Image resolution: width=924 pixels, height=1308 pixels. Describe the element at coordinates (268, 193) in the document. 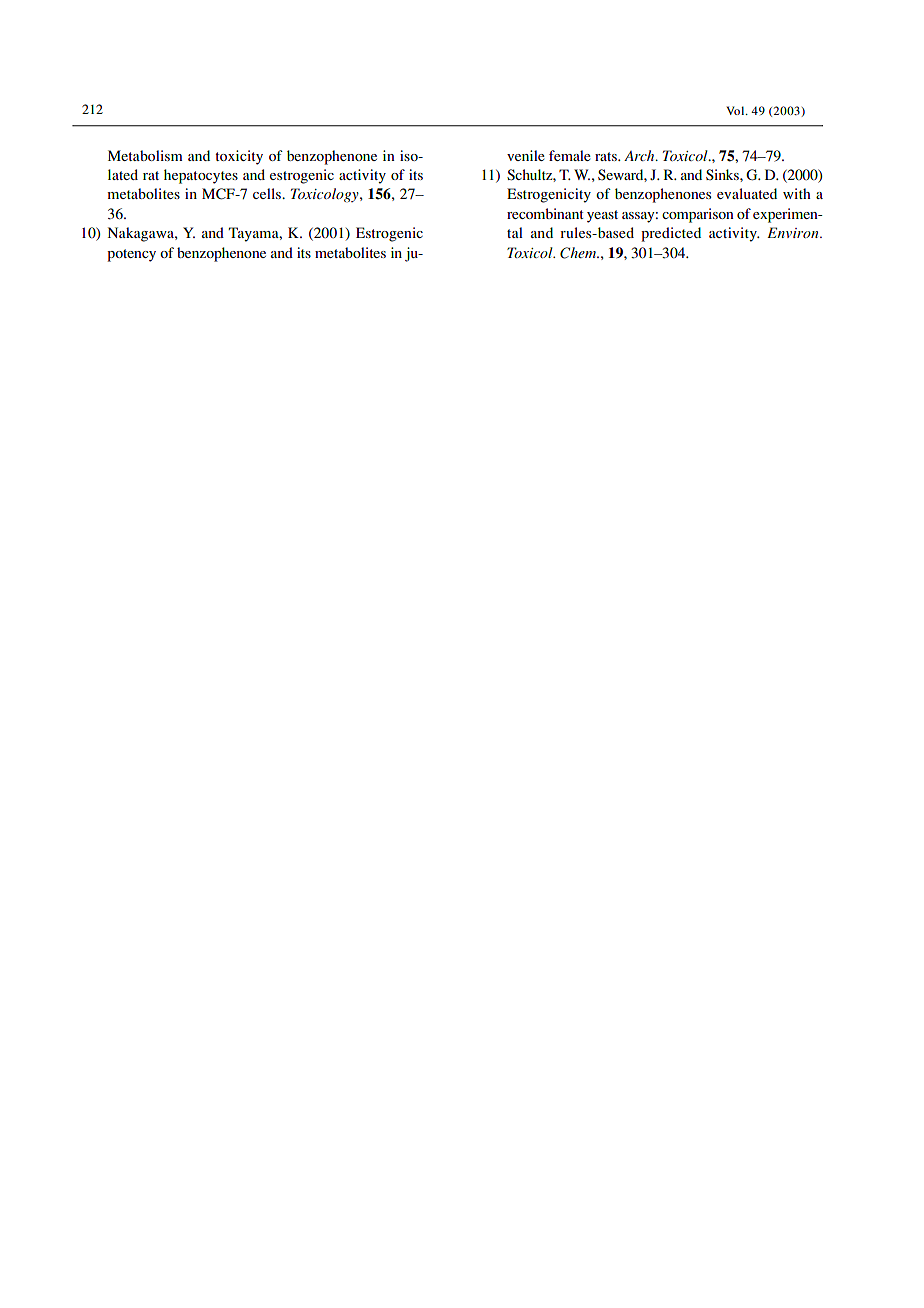

I see `cells` at that location.
